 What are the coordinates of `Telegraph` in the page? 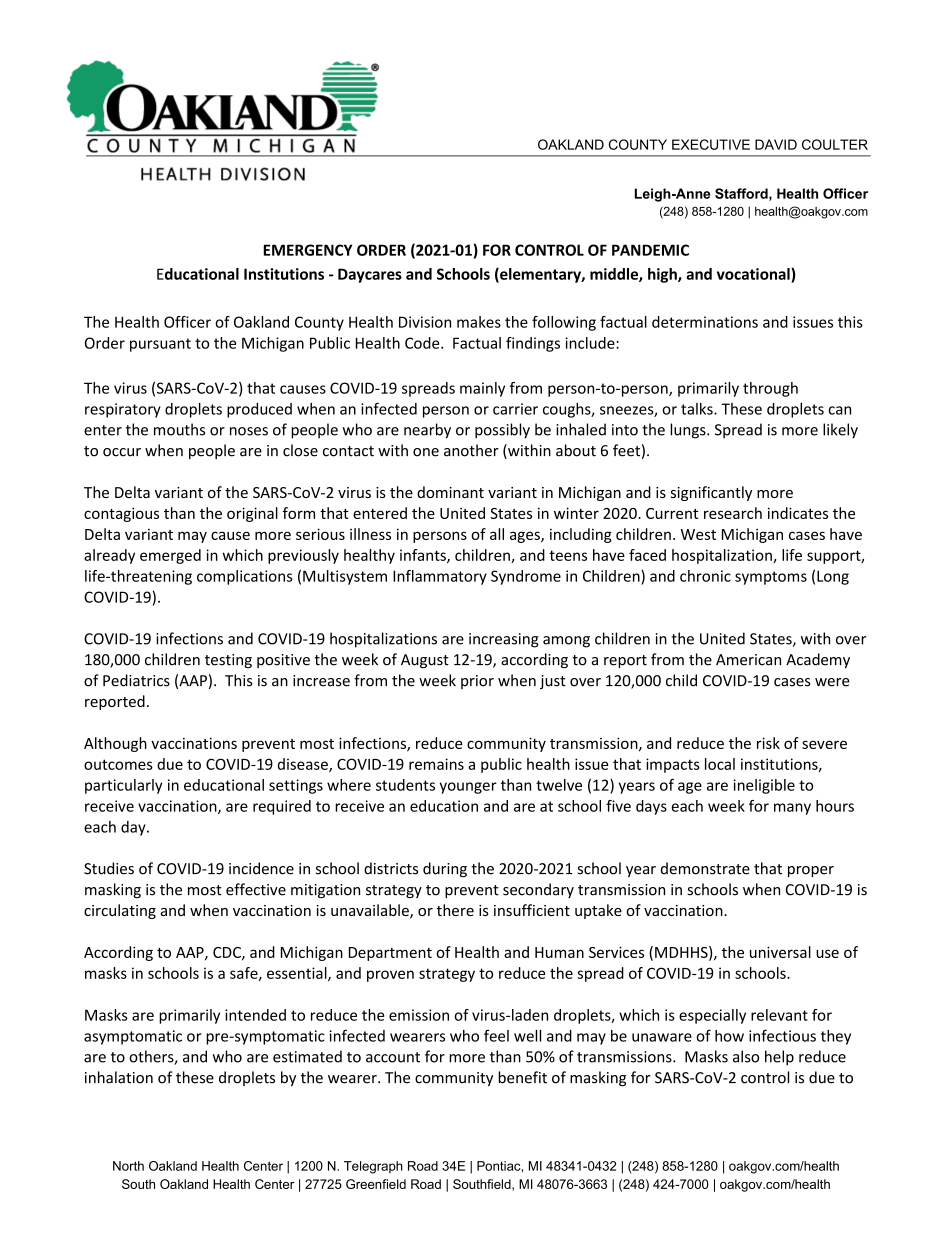 It's located at (373, 1167).
